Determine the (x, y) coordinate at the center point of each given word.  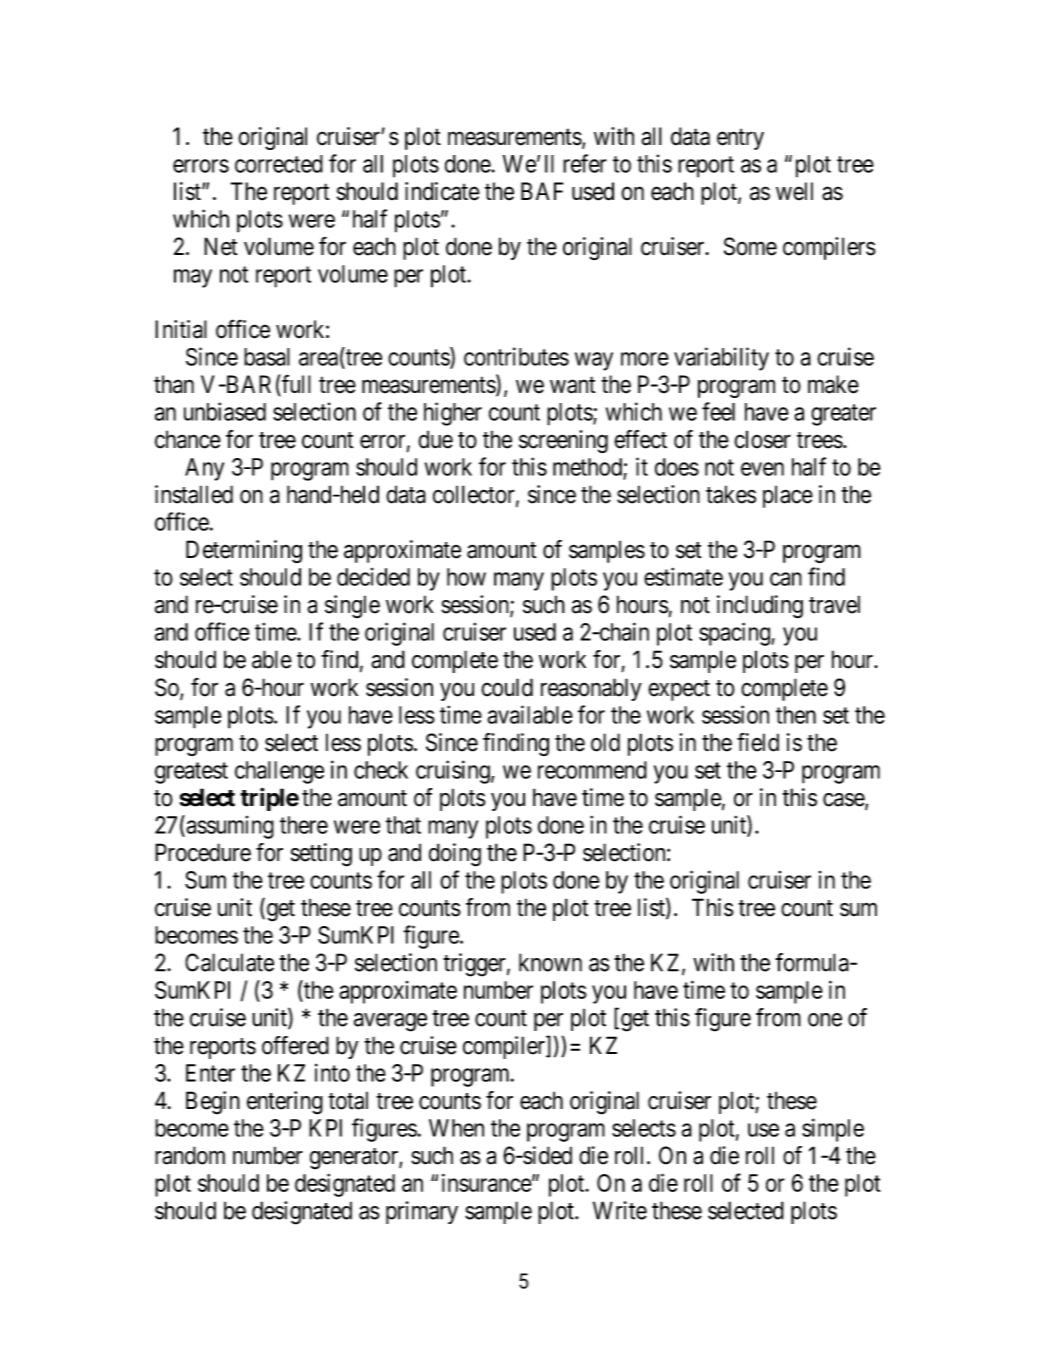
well (794, 191)
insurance (487, 1182)
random (190, 1155)
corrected (279, 164)
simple (833, 1130)
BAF (542, 191)
